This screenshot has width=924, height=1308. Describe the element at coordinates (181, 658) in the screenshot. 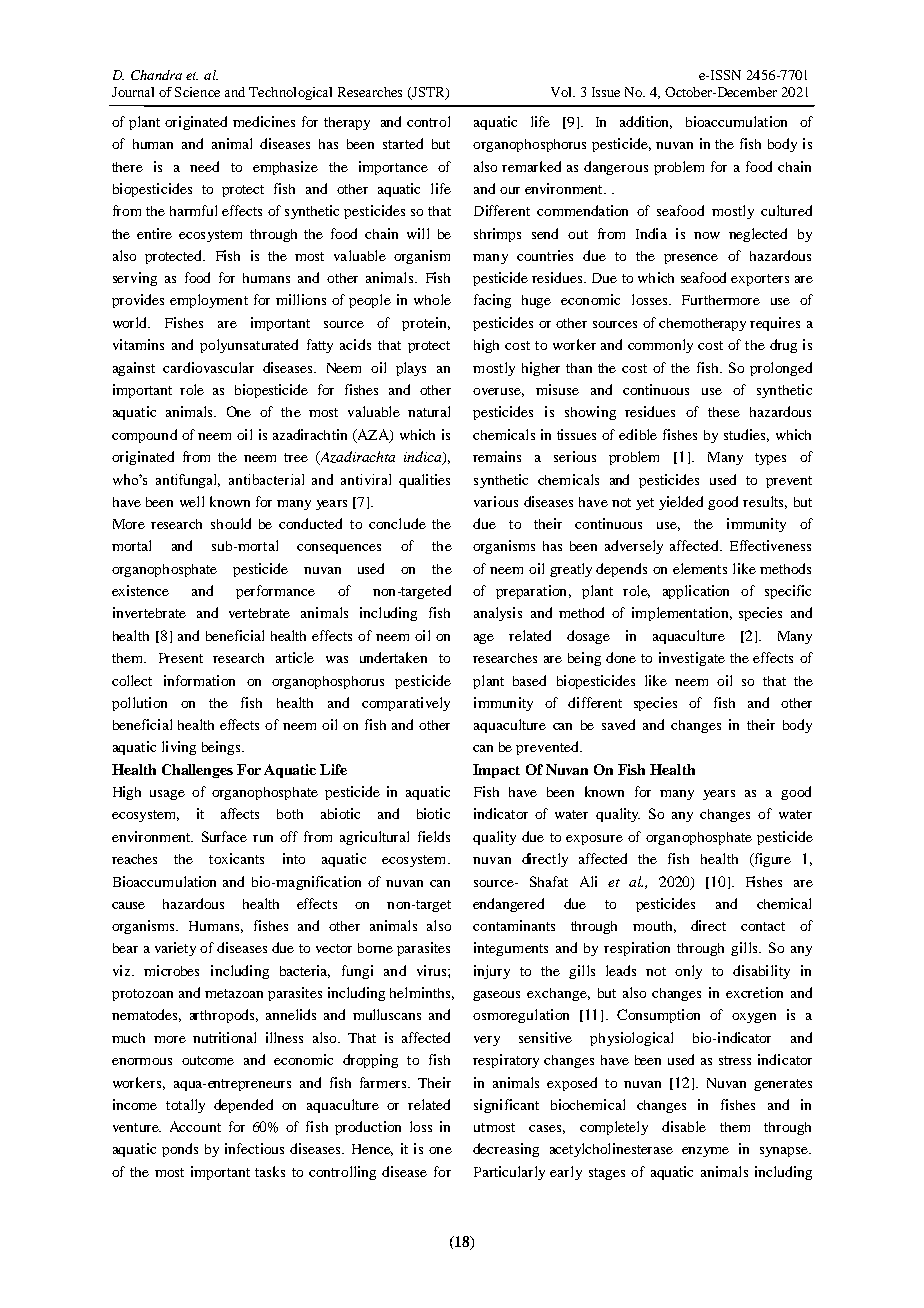

I see `Present` at that location.
